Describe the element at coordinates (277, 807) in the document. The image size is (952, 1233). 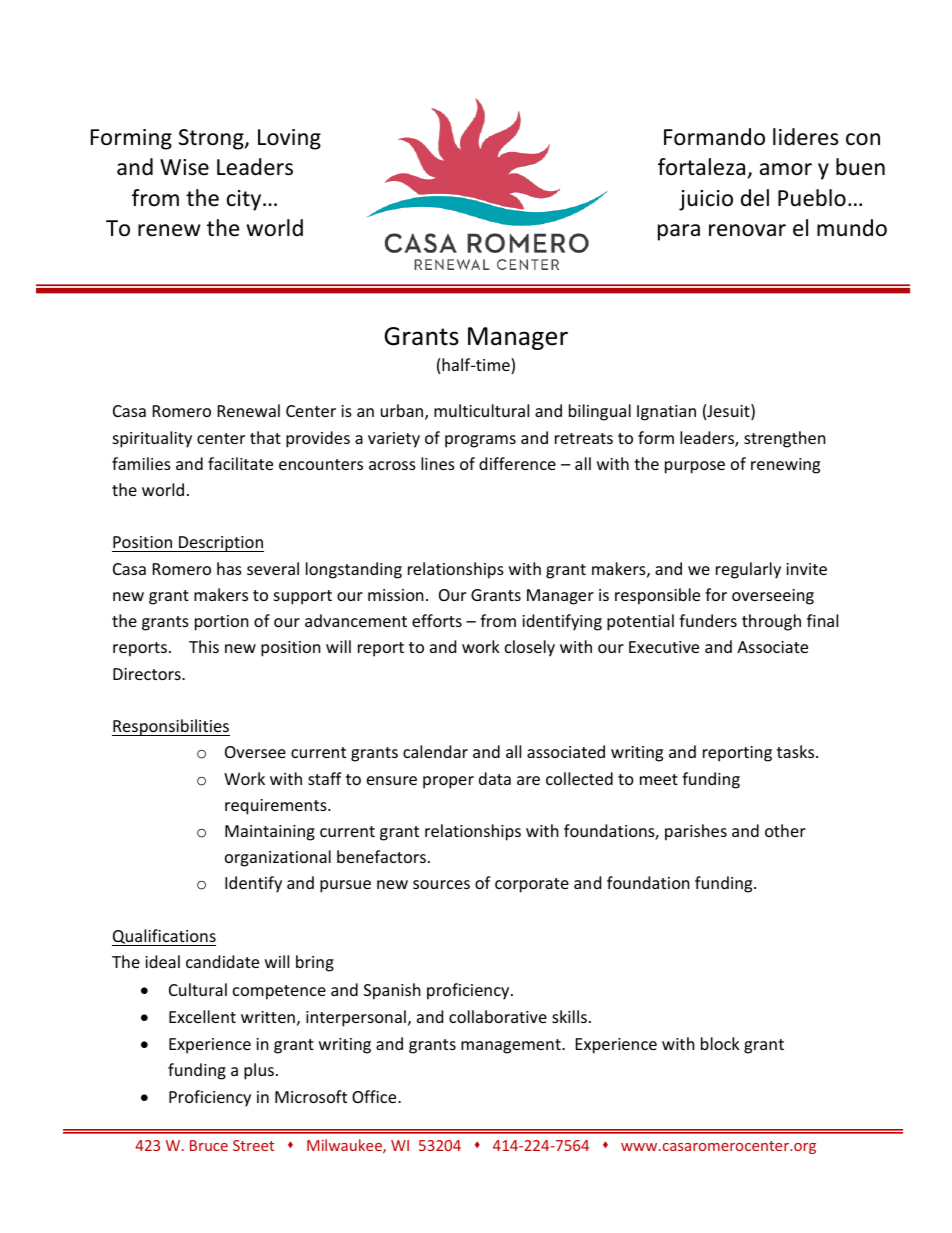
I see `requirements` at that location.
